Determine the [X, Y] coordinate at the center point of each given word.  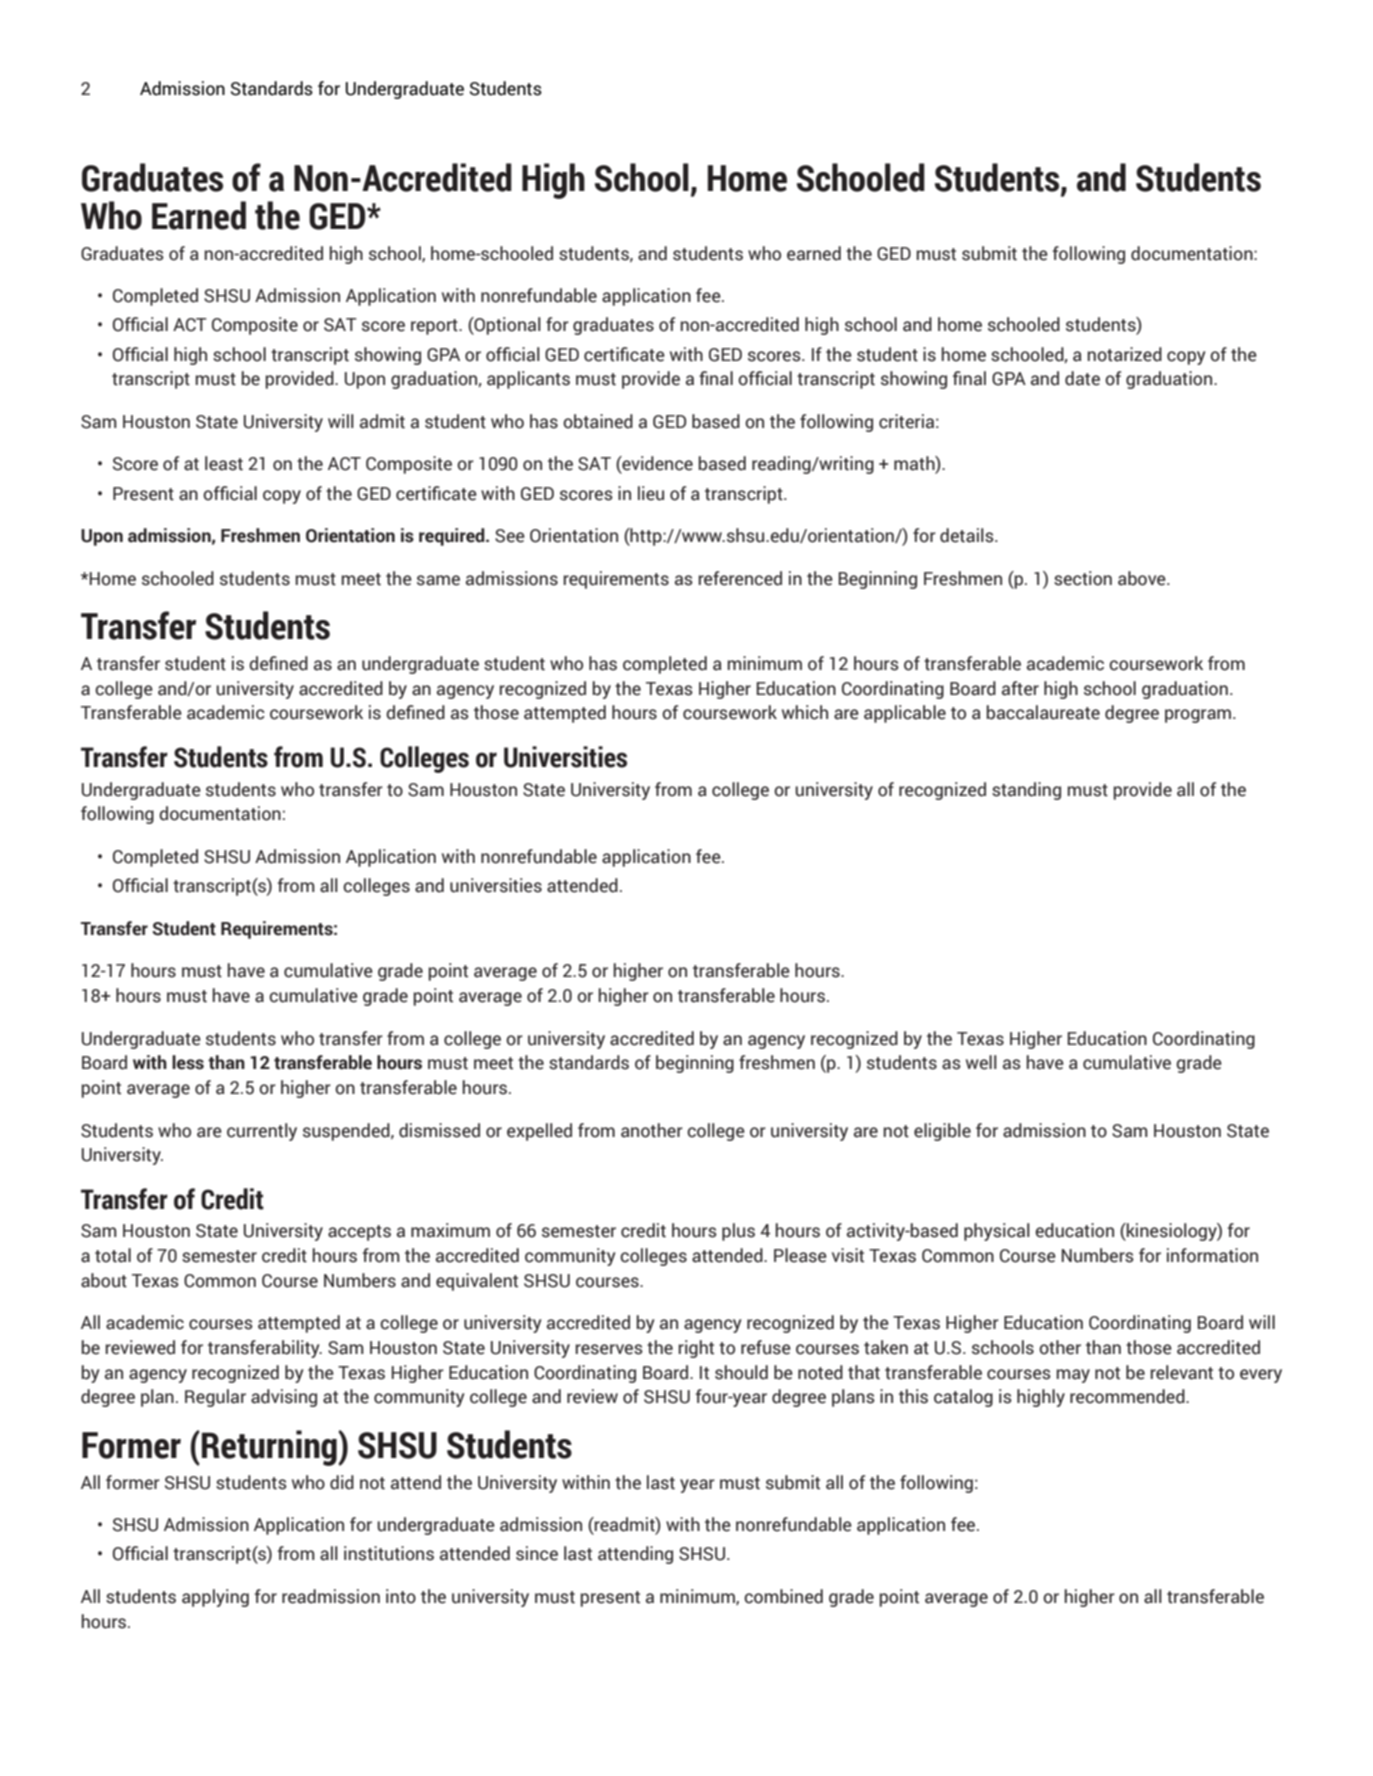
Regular [215, 1398]
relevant [1182, 1372]
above [1143, 578]
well [981, 1062]
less [188, 1062]
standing [1026, 791]
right [696, 1349]
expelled [539, 1132]
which [805, 712]
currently [262, 1132]
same [438, 580]
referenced [740, 578]
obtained [598, 421]
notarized [1125, 354]
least [224, 463]
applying [215, 1598]
